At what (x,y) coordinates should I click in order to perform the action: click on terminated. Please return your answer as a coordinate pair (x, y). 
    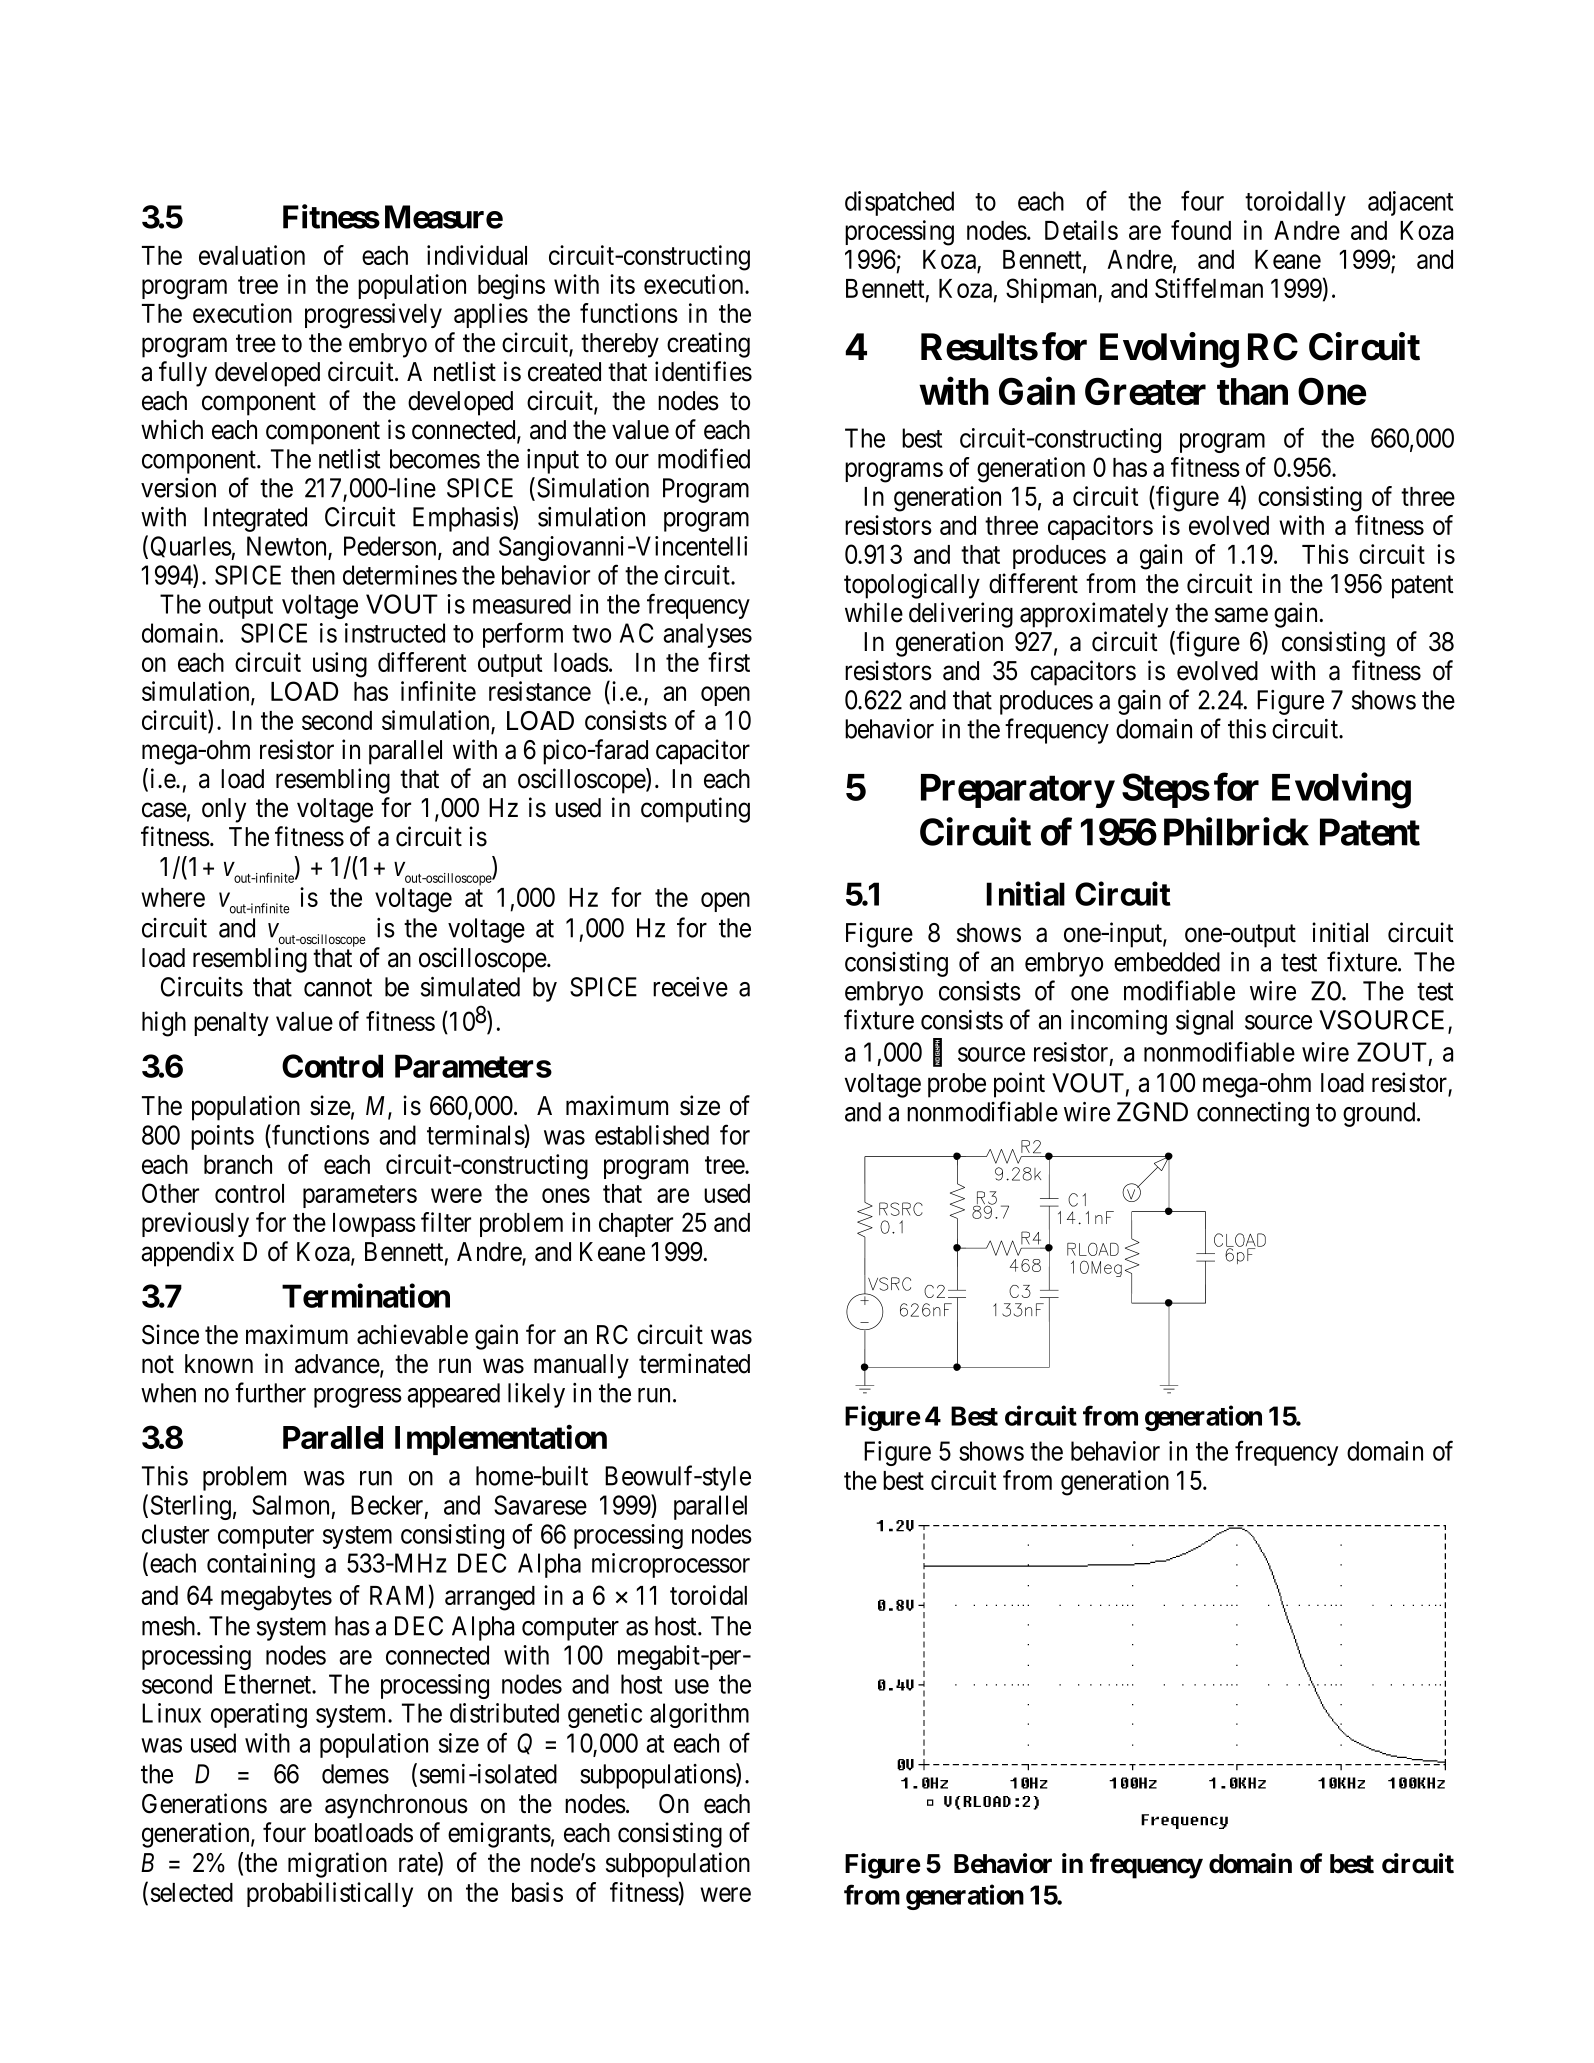
    Looking at the image, I should click on (694, 1363).
